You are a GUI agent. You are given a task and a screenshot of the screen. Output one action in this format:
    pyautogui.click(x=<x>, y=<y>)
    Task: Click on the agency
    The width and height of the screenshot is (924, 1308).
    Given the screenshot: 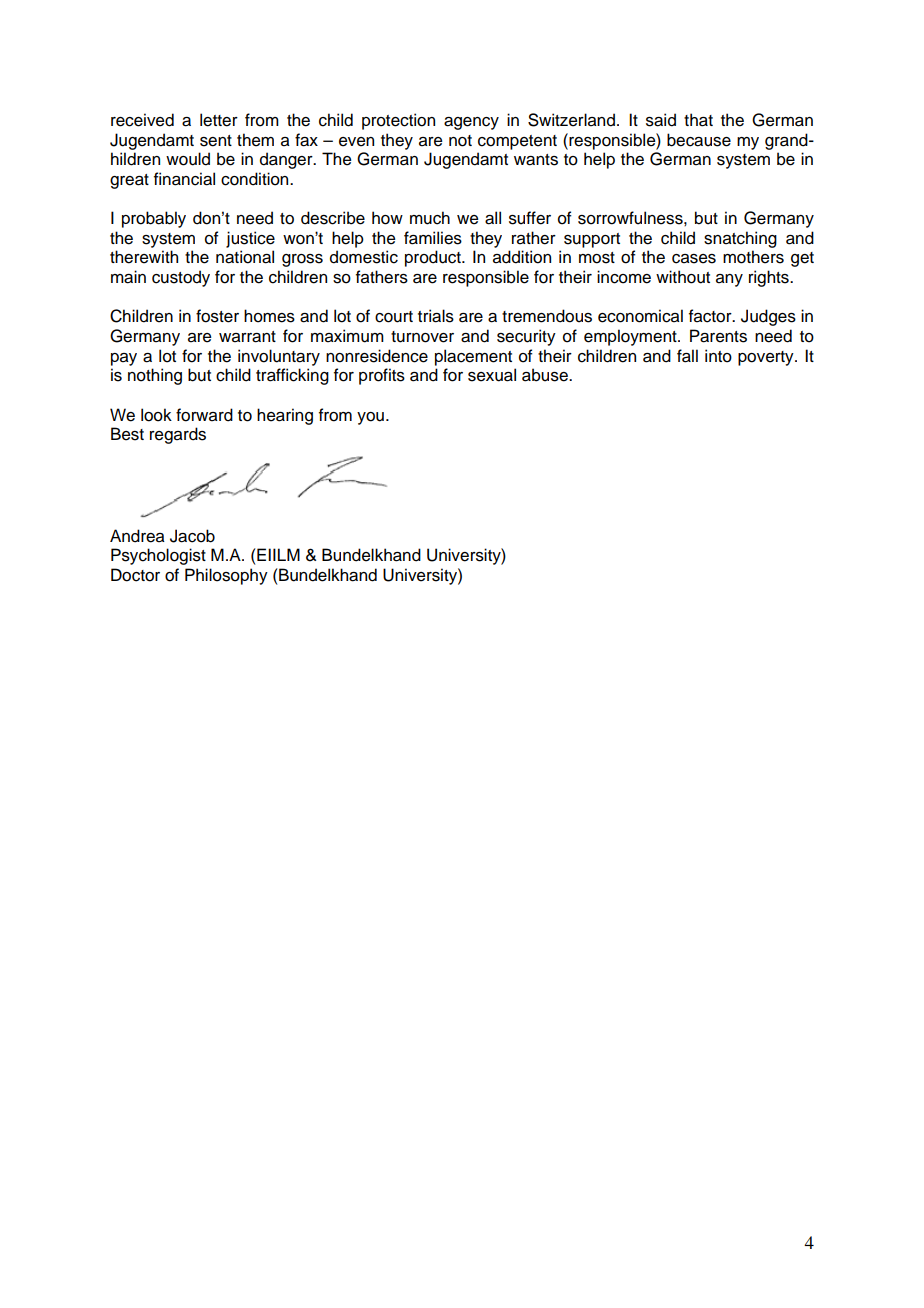 What is the action you would take?
    pyautogui.click(x=471, y=123)
